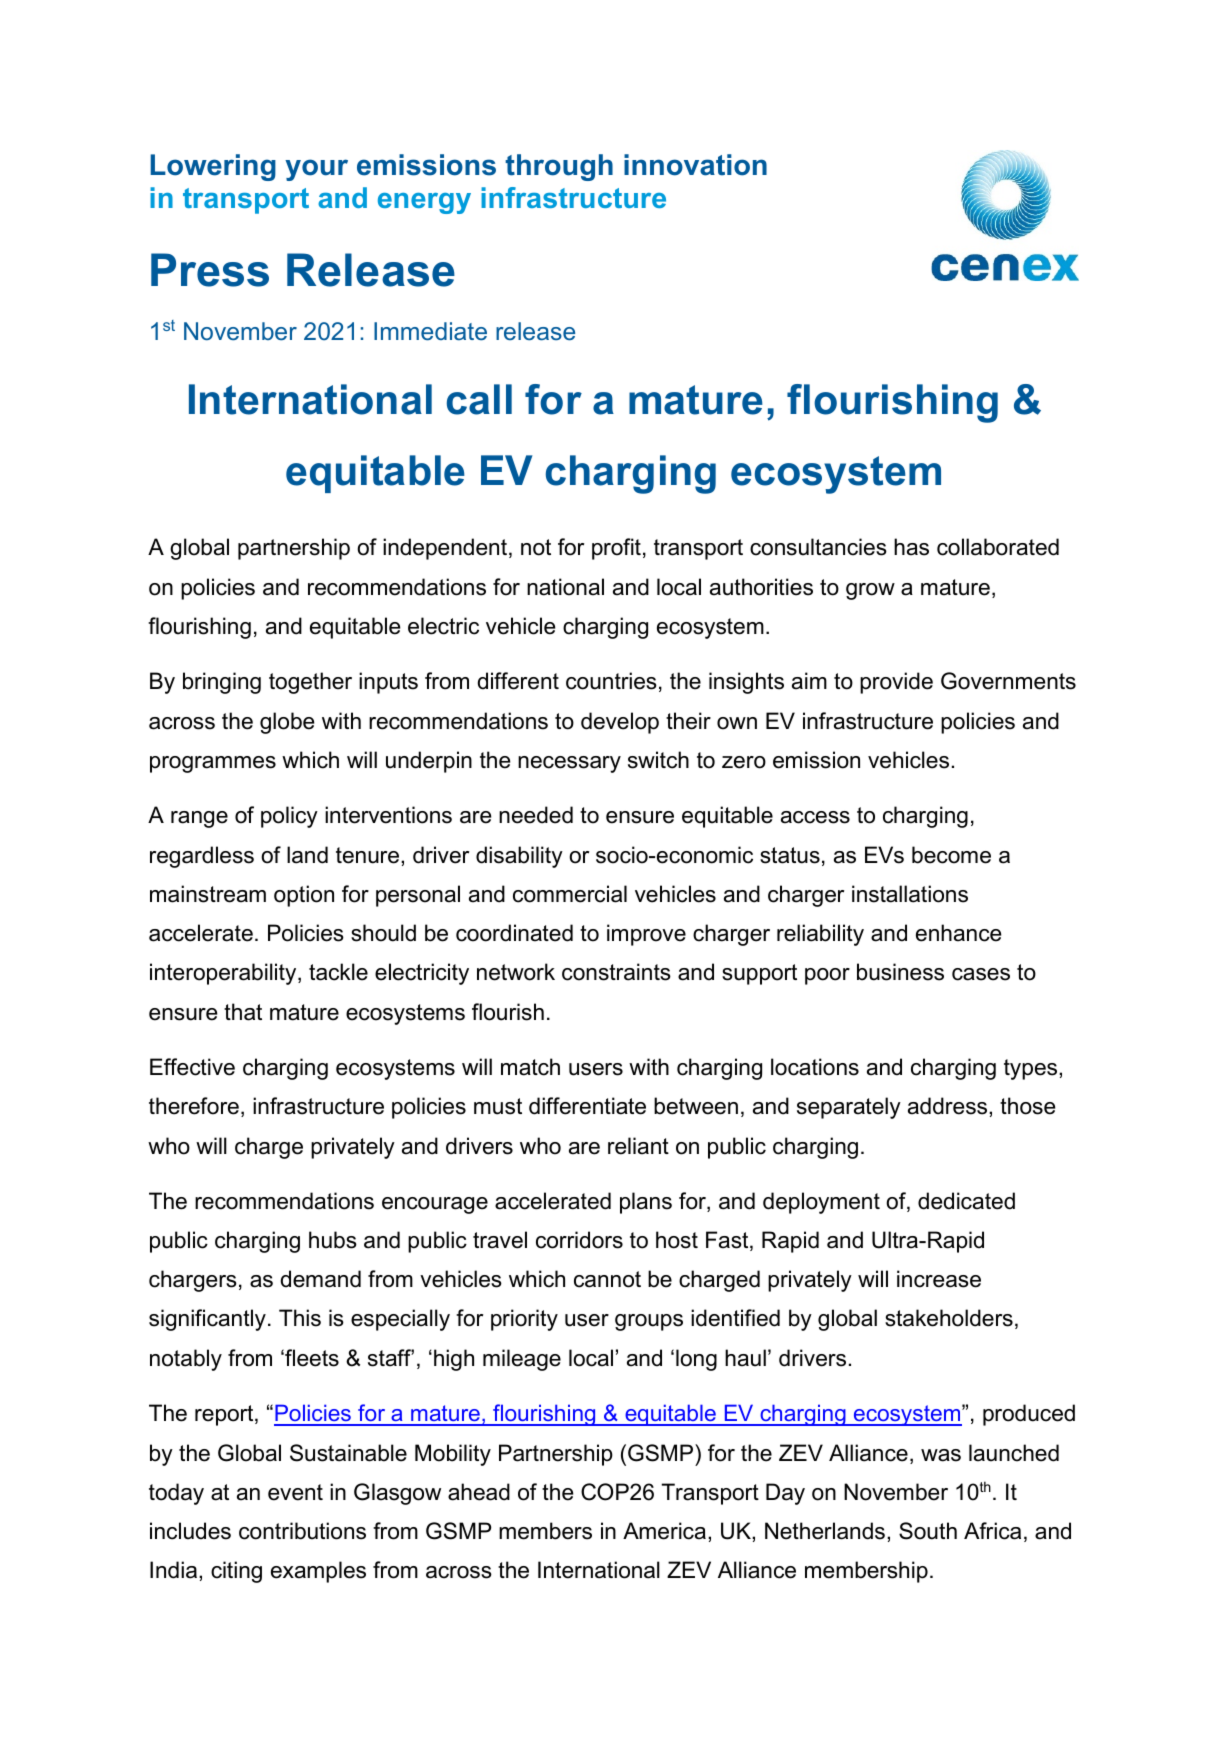 This document has height=1738, width=1229. What do you see at coordinates (664, 1531) in the document?
I see `America` at bounding box center [664, 1531].
